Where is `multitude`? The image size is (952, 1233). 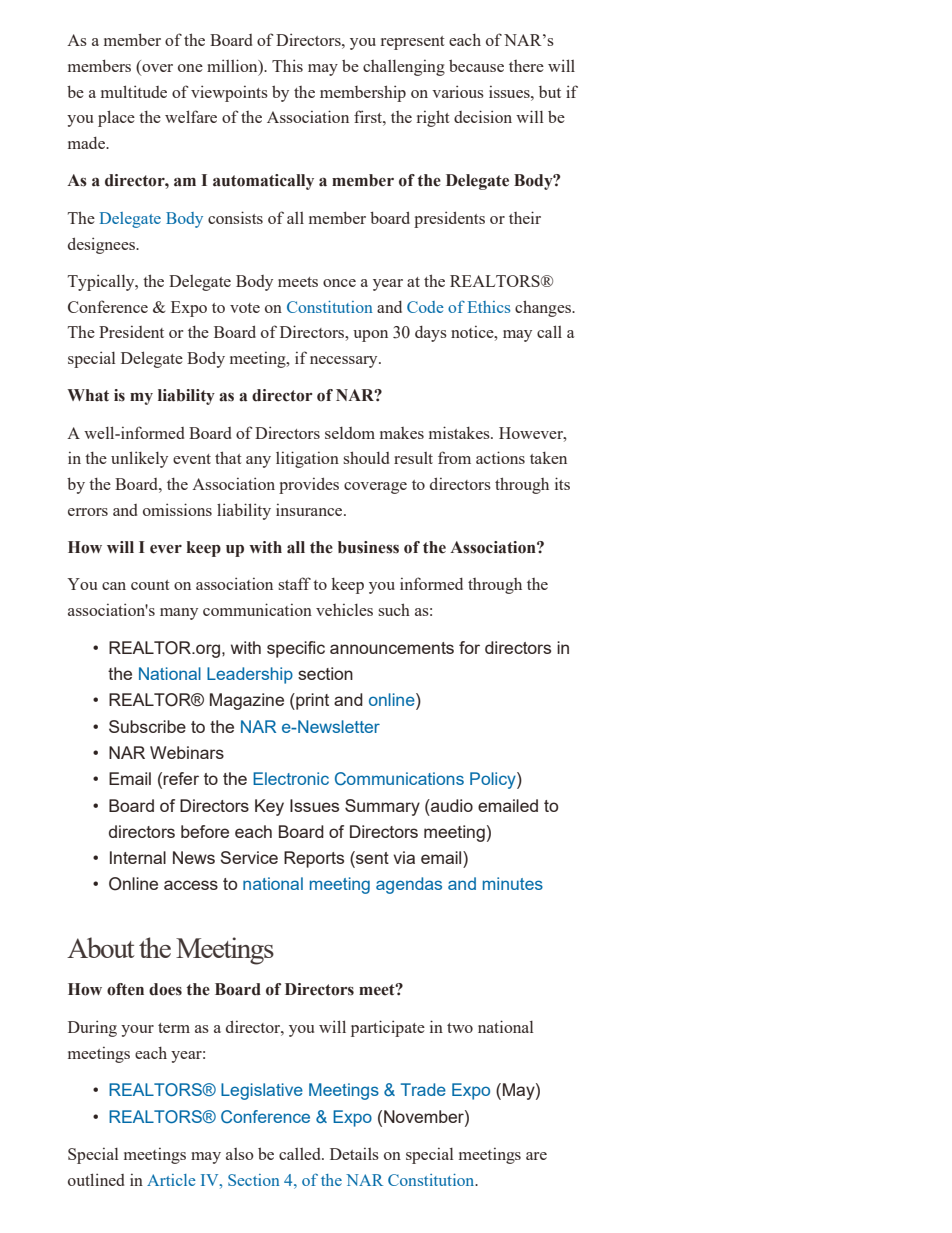
multitude is located at coordinates (134, 91).
